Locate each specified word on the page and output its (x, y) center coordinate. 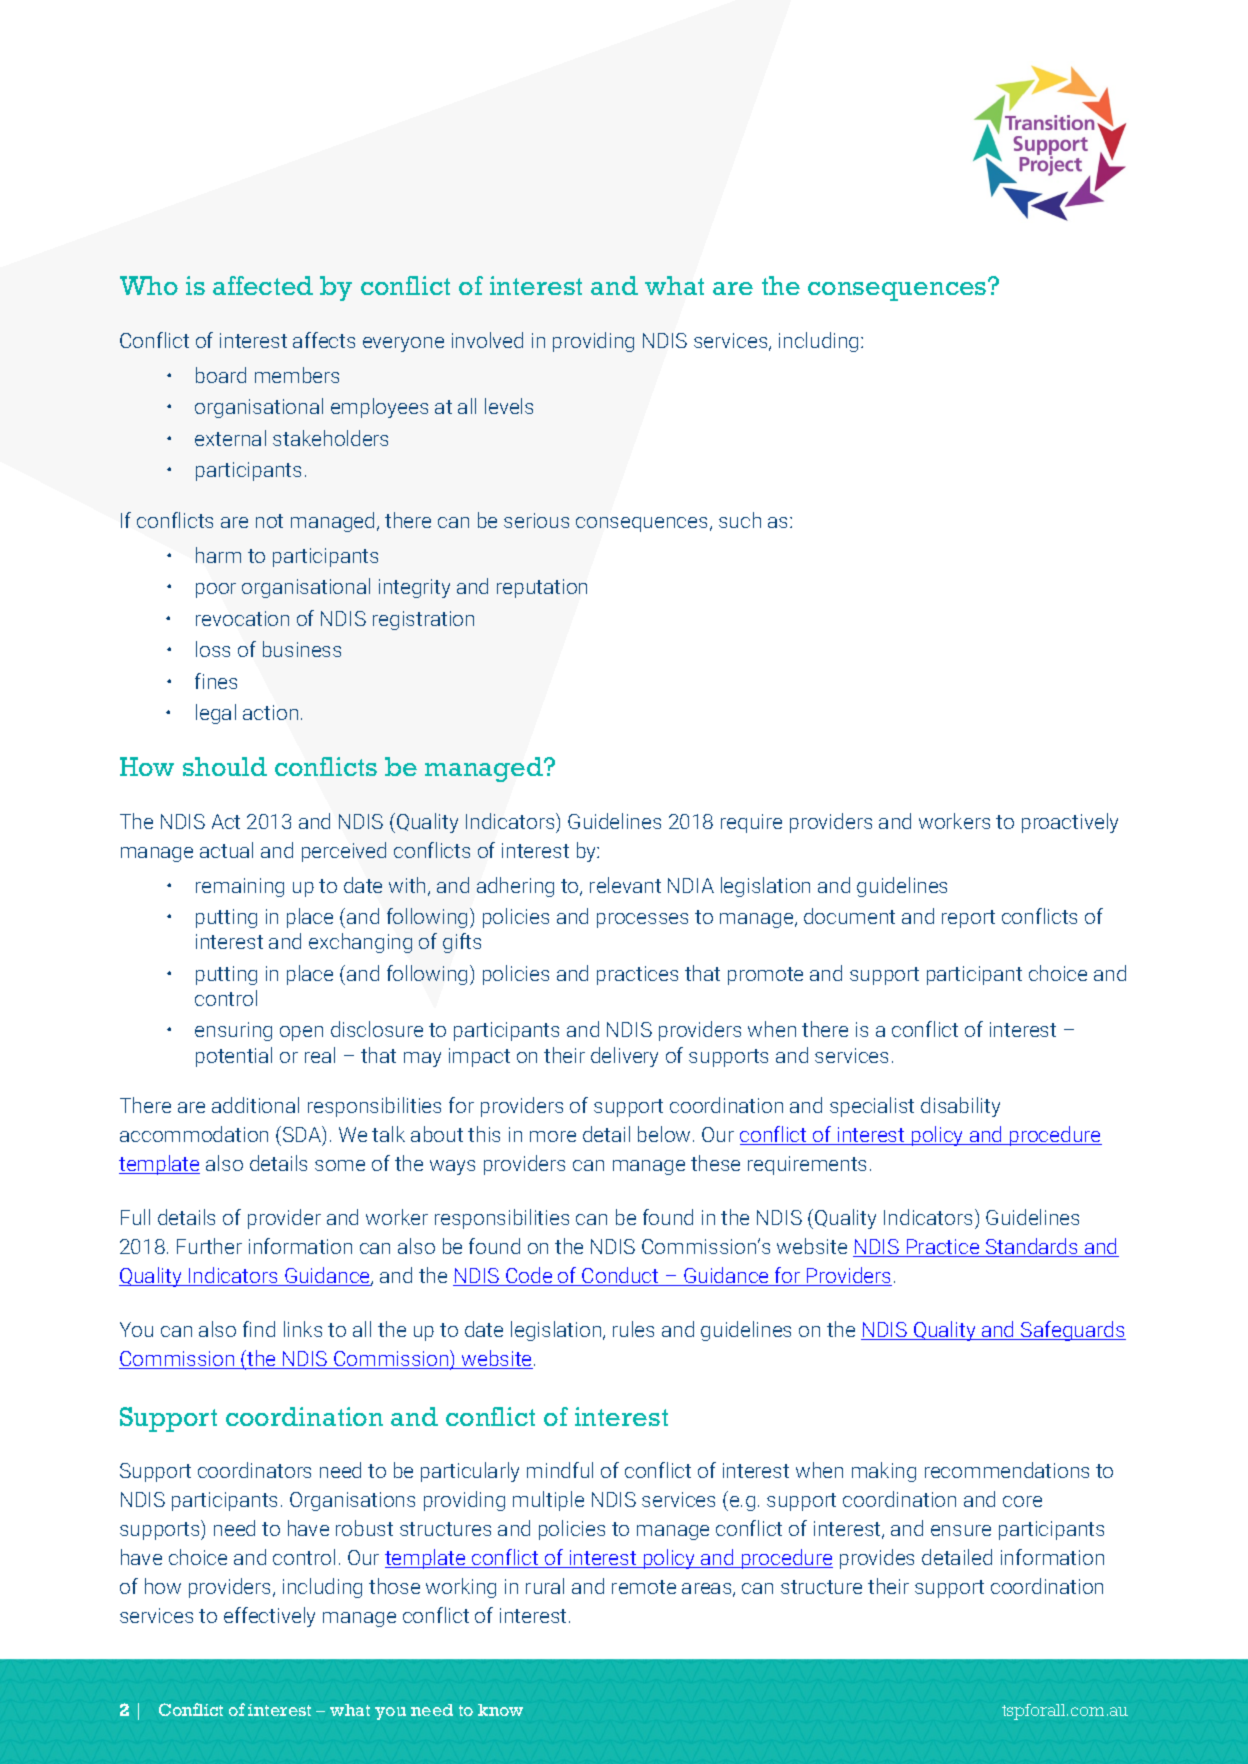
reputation (542, 588)
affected (263, 285)
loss (213, 649)
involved (487, 340)
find (259, 1329)
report (968, 919)
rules (633, 1329)
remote (644, 1587)
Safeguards (1072, 1331)
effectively (269, 1617)
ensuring (233, 1031)
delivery (624, 1057)
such (740, 520)
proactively (1070, 823)
